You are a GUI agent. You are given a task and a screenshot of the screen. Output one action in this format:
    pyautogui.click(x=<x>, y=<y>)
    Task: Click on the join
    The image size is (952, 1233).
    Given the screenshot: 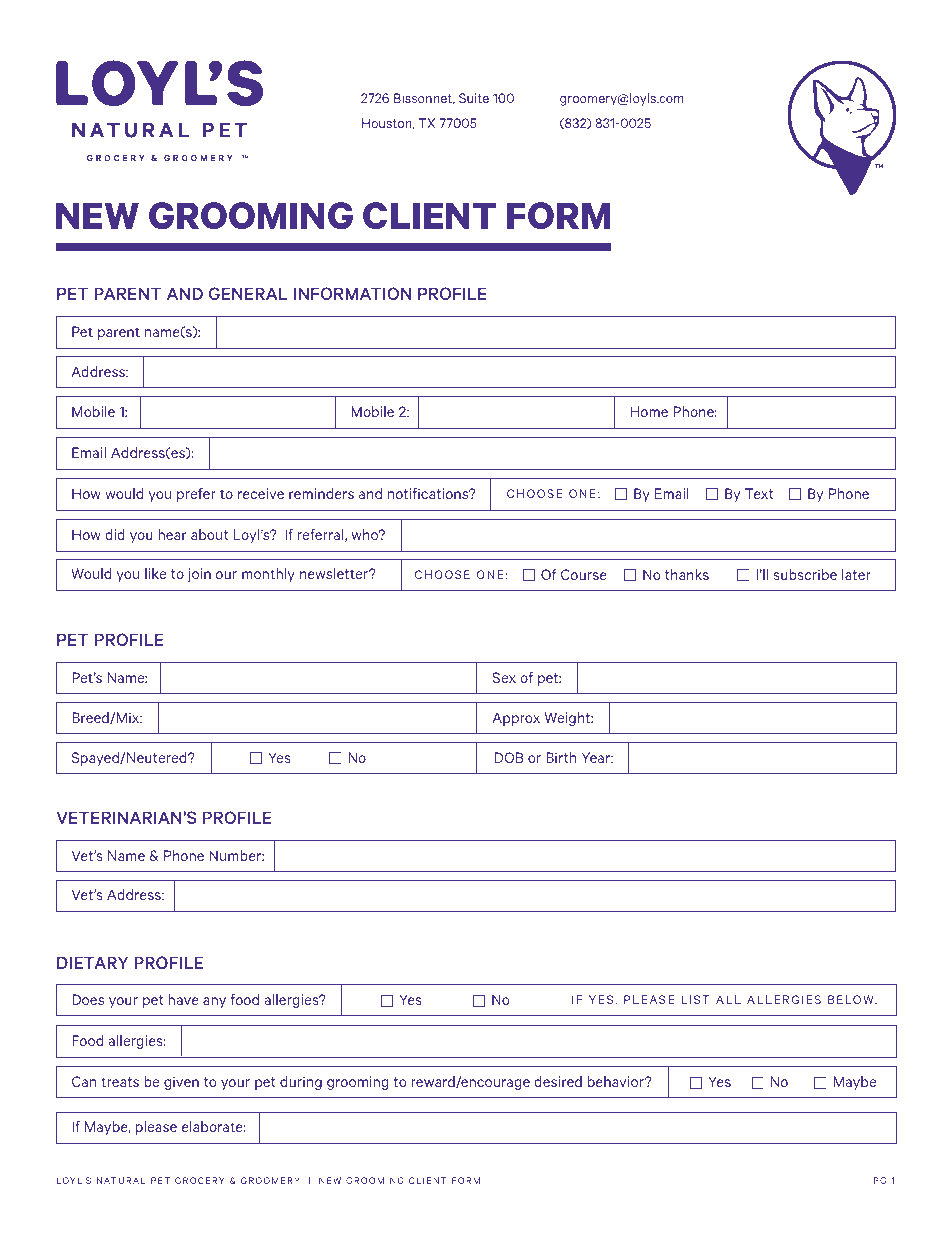 What is the action you would take?
    pyautogui.click(x=199, y=575)
